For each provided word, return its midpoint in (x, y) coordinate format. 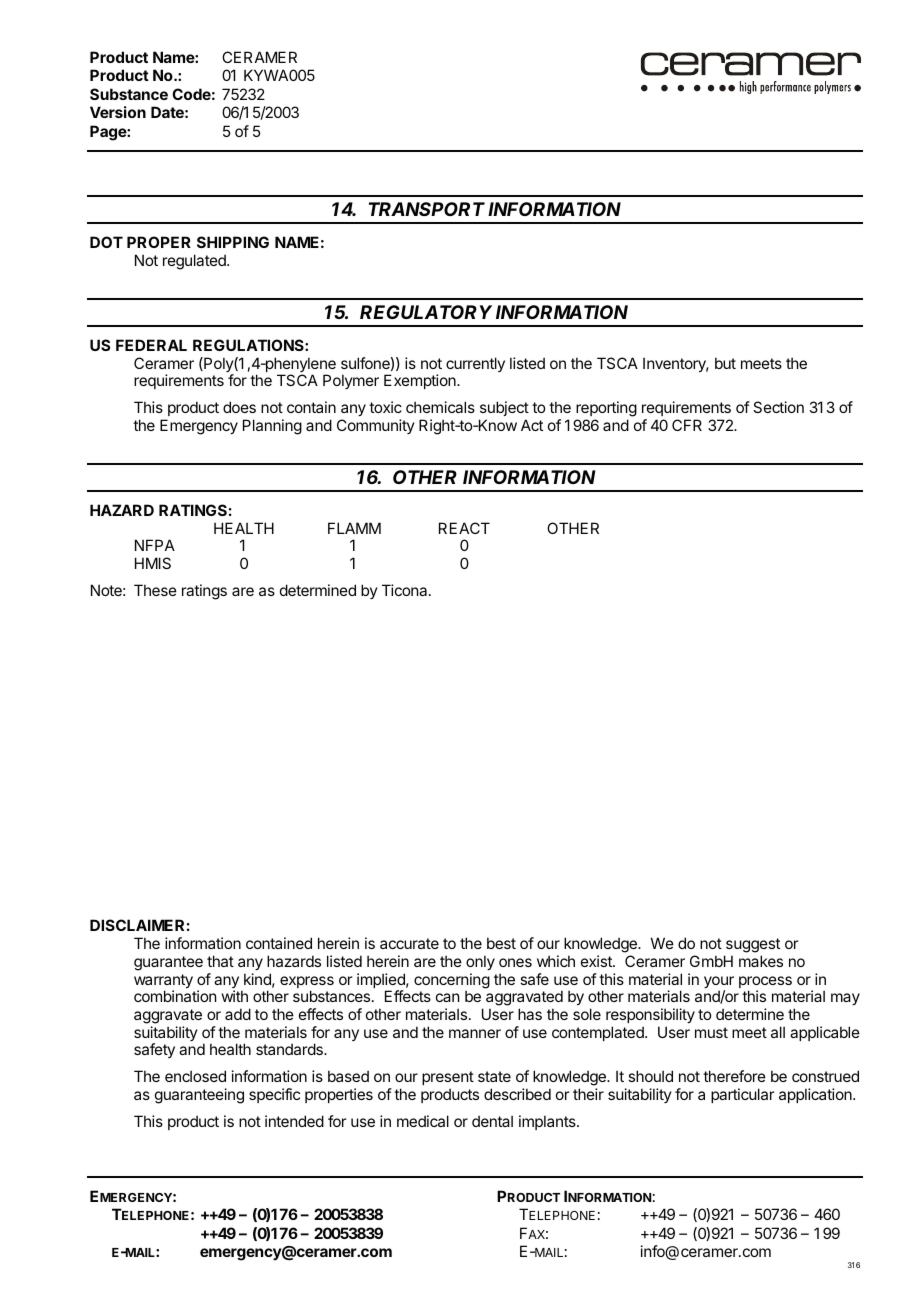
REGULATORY (426, 312)
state (494, 1076)
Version (118, 112)
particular (742, 1095)
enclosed (195, 1076)
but (725, 363)
